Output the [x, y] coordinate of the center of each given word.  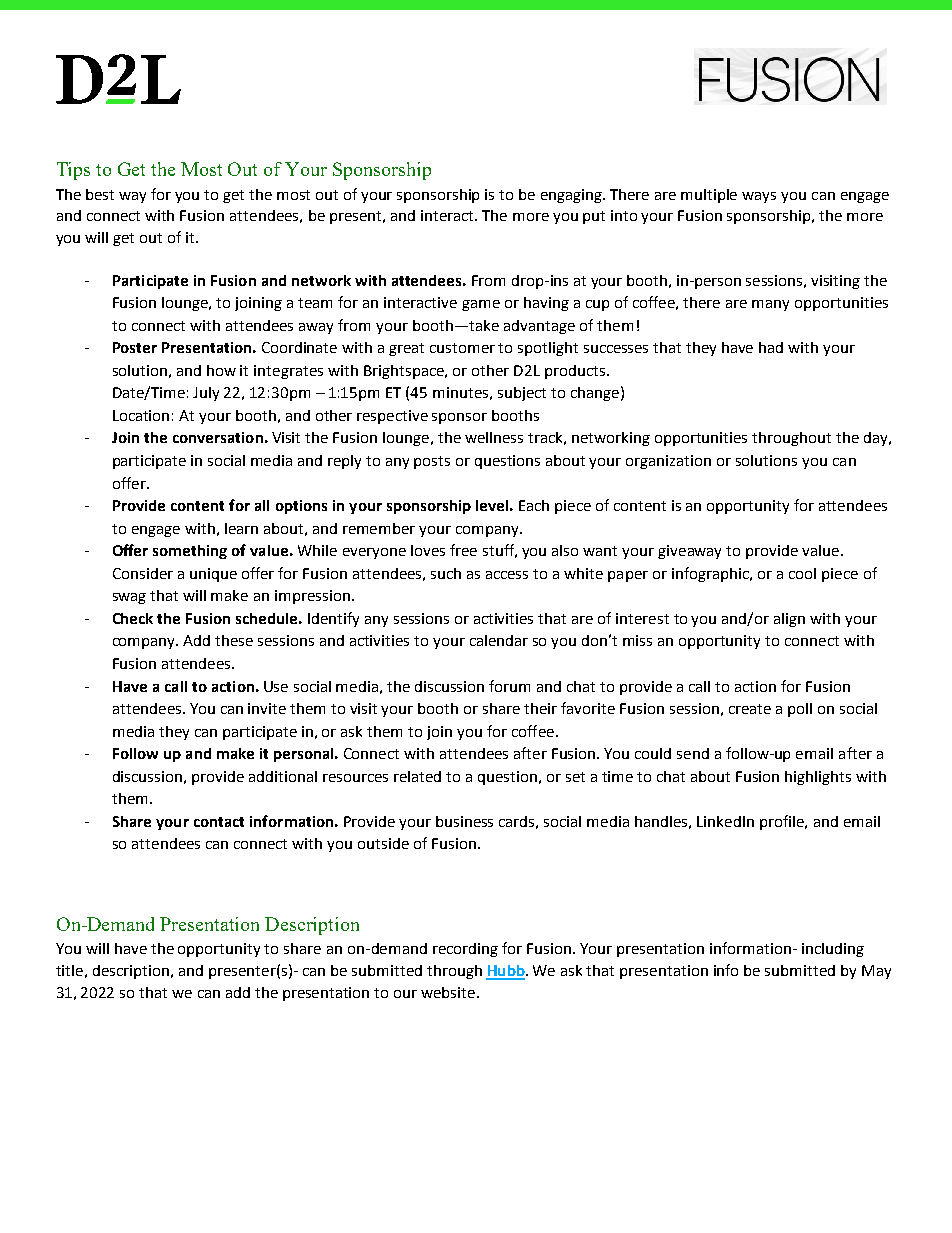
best [100, 194]
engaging [572, 196]
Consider [143, 573]
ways [759, 197]
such [446, 573]
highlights [818, 778]
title [69, 970]
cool [802, 573]
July [206, 394]
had [771, 347]
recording [465, 950]
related [417, 776]
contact [219, 822]
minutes [460, 392]
